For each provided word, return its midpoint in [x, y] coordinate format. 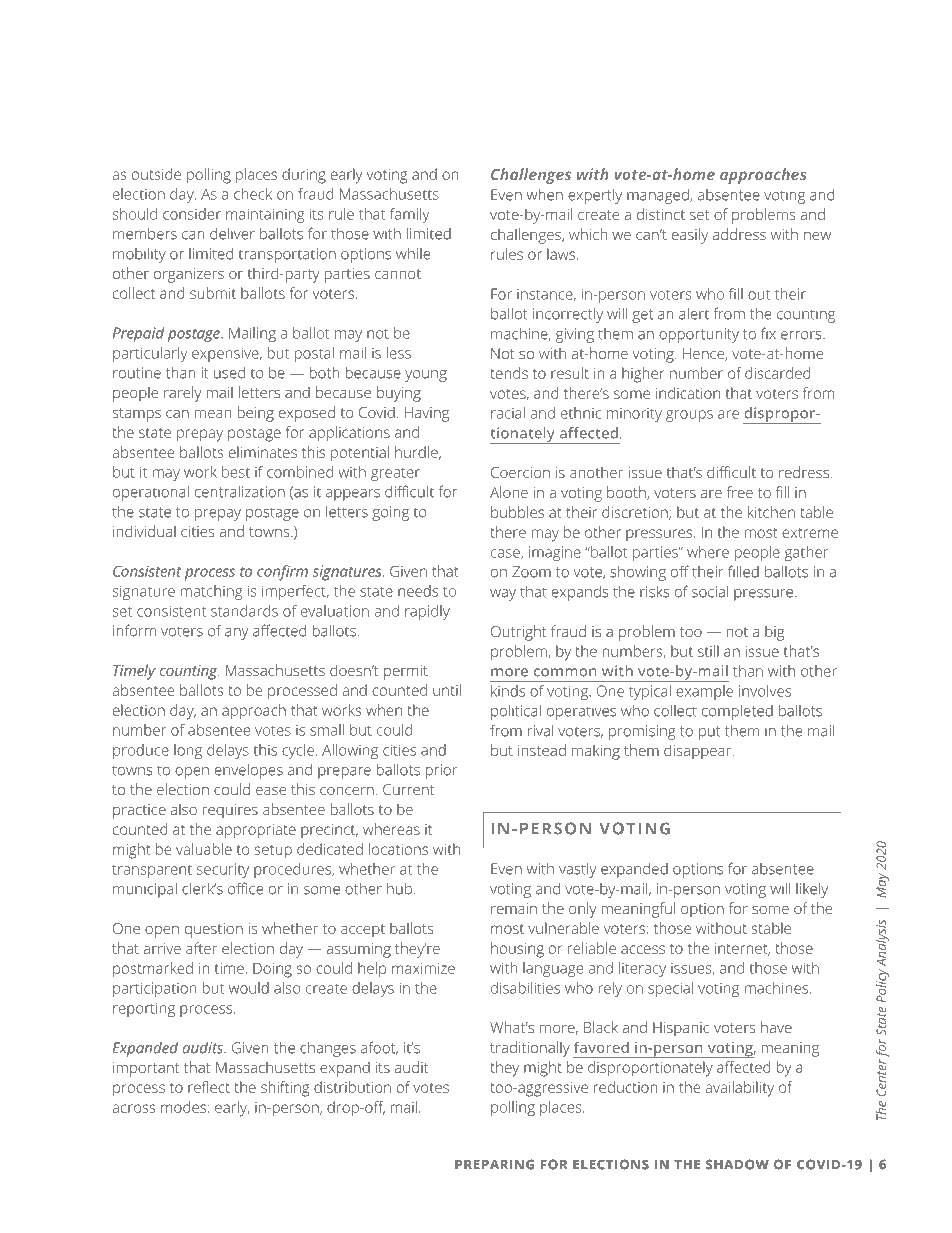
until [447, 690]
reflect [209, 1087]
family [409, 215]
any [237, 634]
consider [192, 214]
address [739, 234]
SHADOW [737, 1164]
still [708, 651]
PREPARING [494, 1164]
